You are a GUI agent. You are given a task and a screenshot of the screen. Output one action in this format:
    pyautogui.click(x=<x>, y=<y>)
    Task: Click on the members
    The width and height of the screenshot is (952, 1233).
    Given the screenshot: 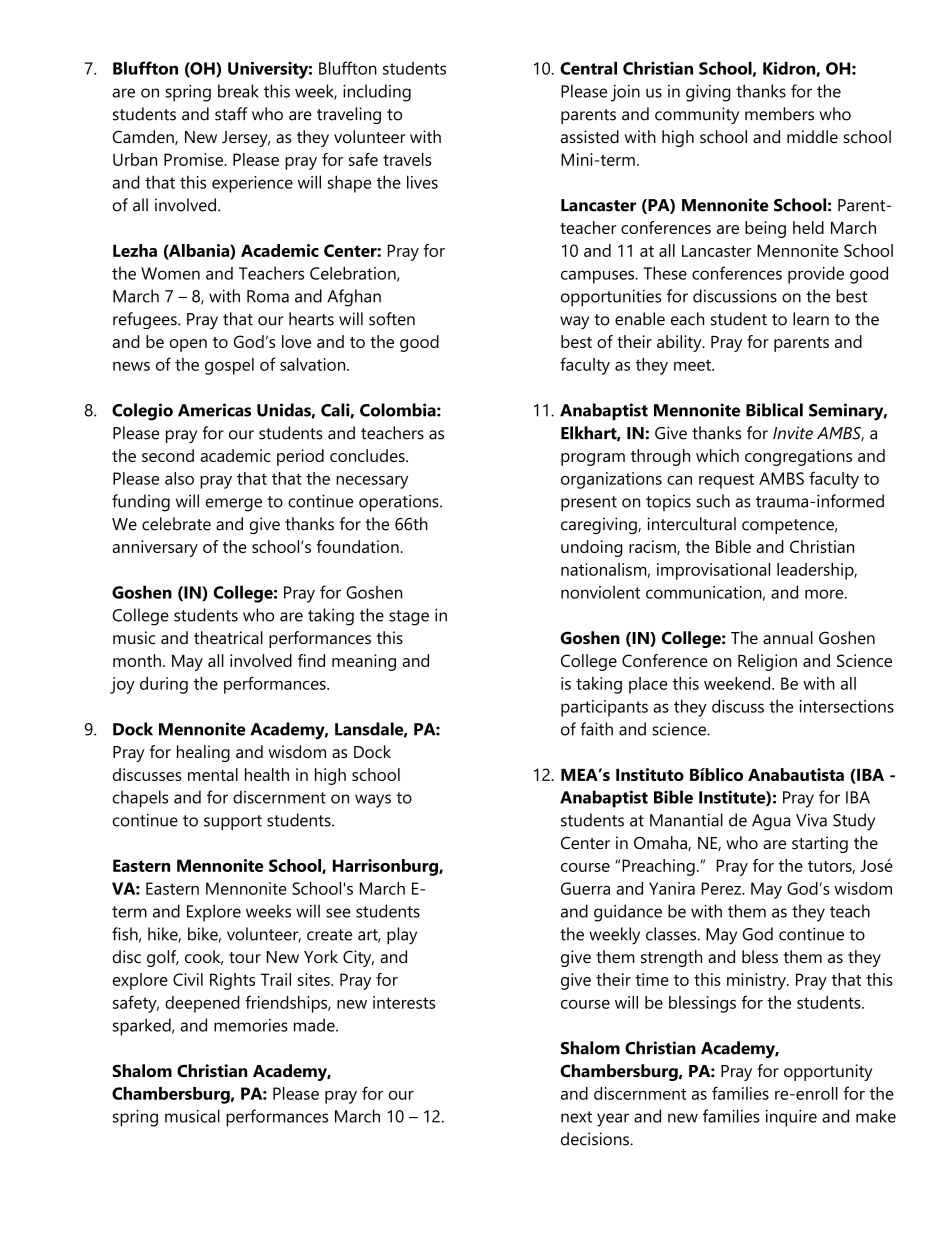 What is the action you would take?
    pyautogui.click(x=779, y=114)
